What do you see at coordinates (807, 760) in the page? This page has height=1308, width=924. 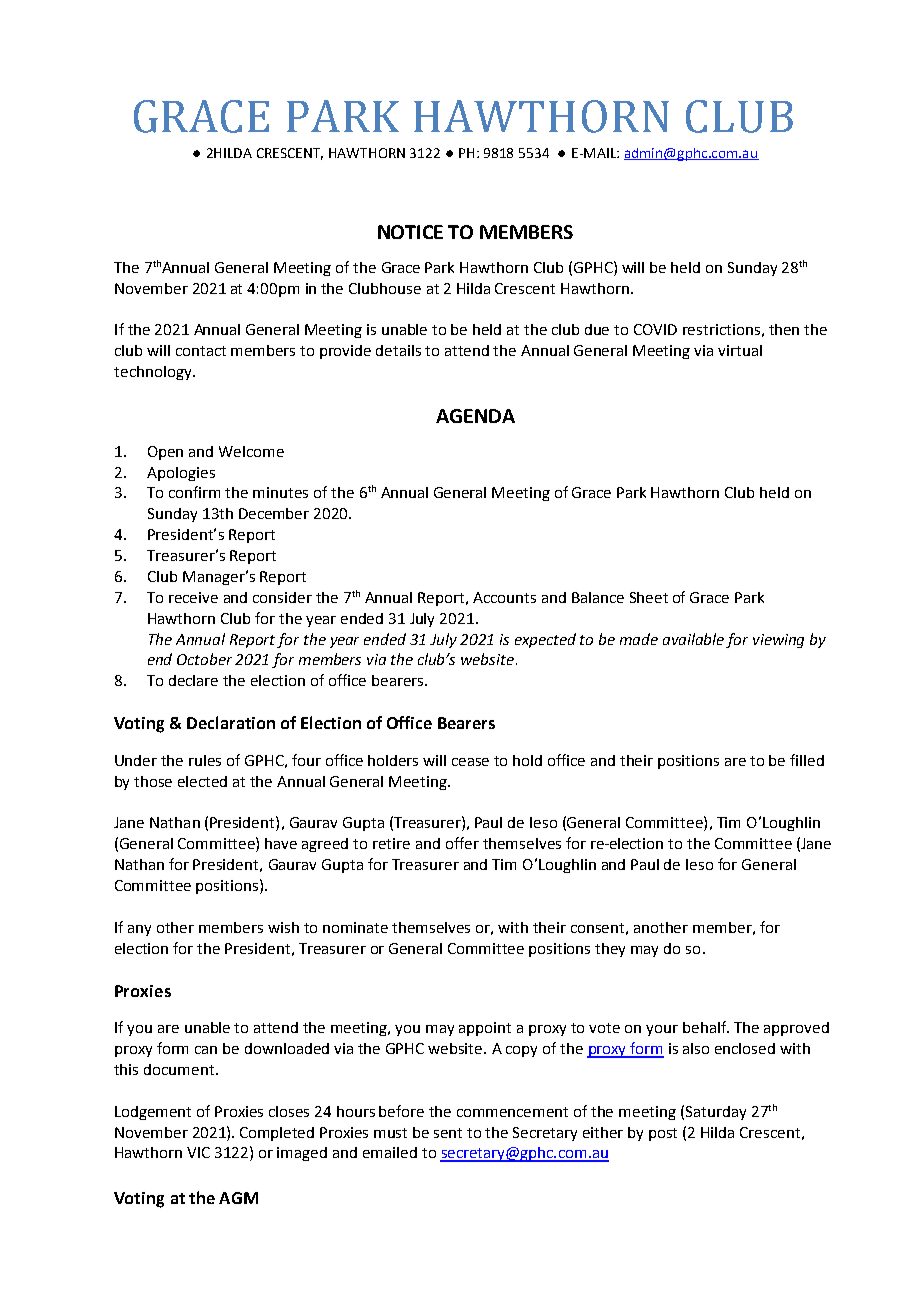 I see `filled` at bounding box center [807, 760].
